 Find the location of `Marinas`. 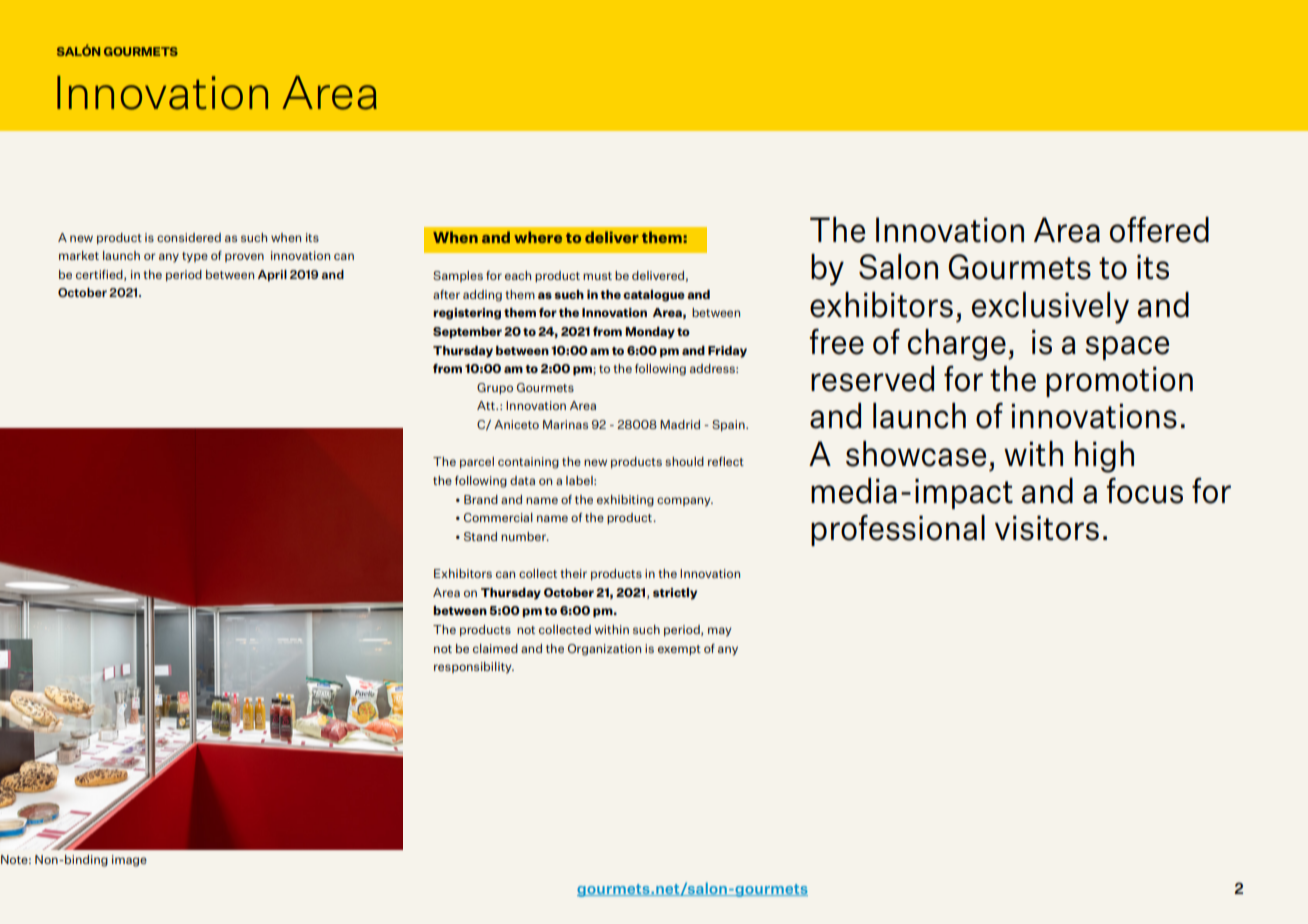

Marinas is located at coordinates (565, 424).
